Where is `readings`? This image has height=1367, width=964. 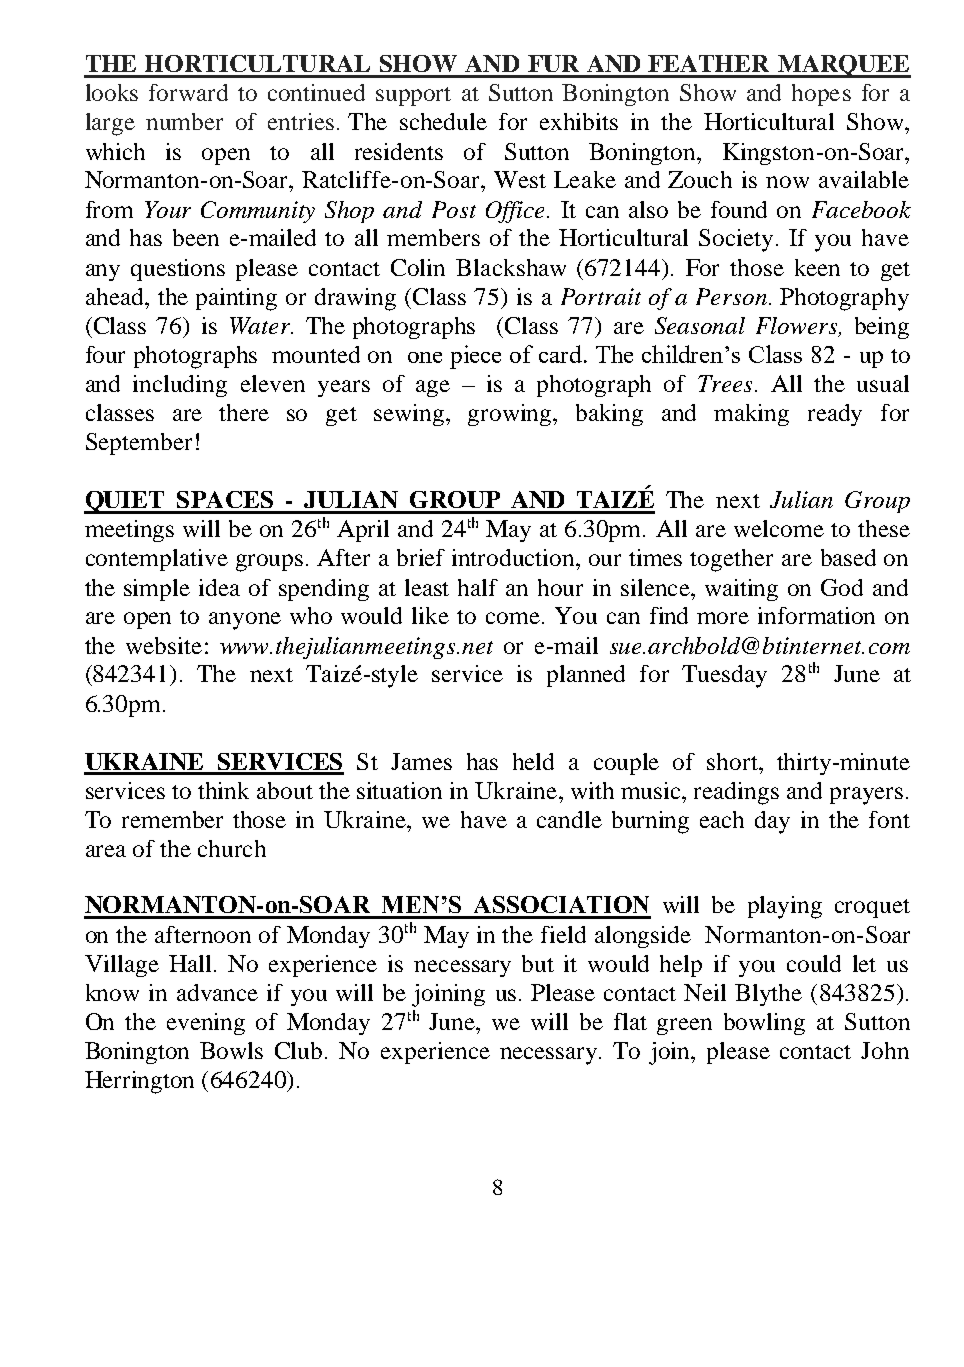 readings is located at coordinates (736, 793).
